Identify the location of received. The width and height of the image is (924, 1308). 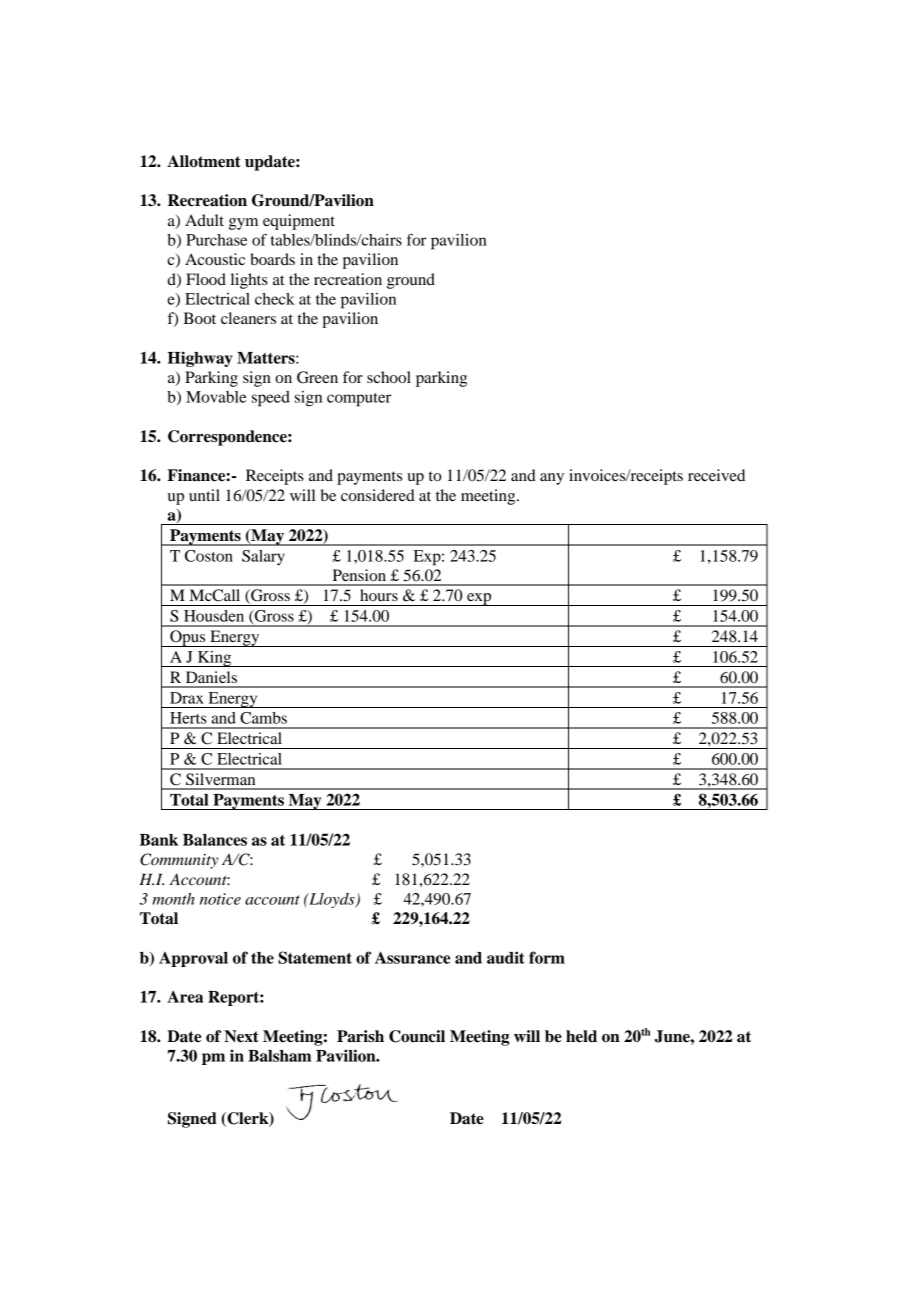
(716, 475).
